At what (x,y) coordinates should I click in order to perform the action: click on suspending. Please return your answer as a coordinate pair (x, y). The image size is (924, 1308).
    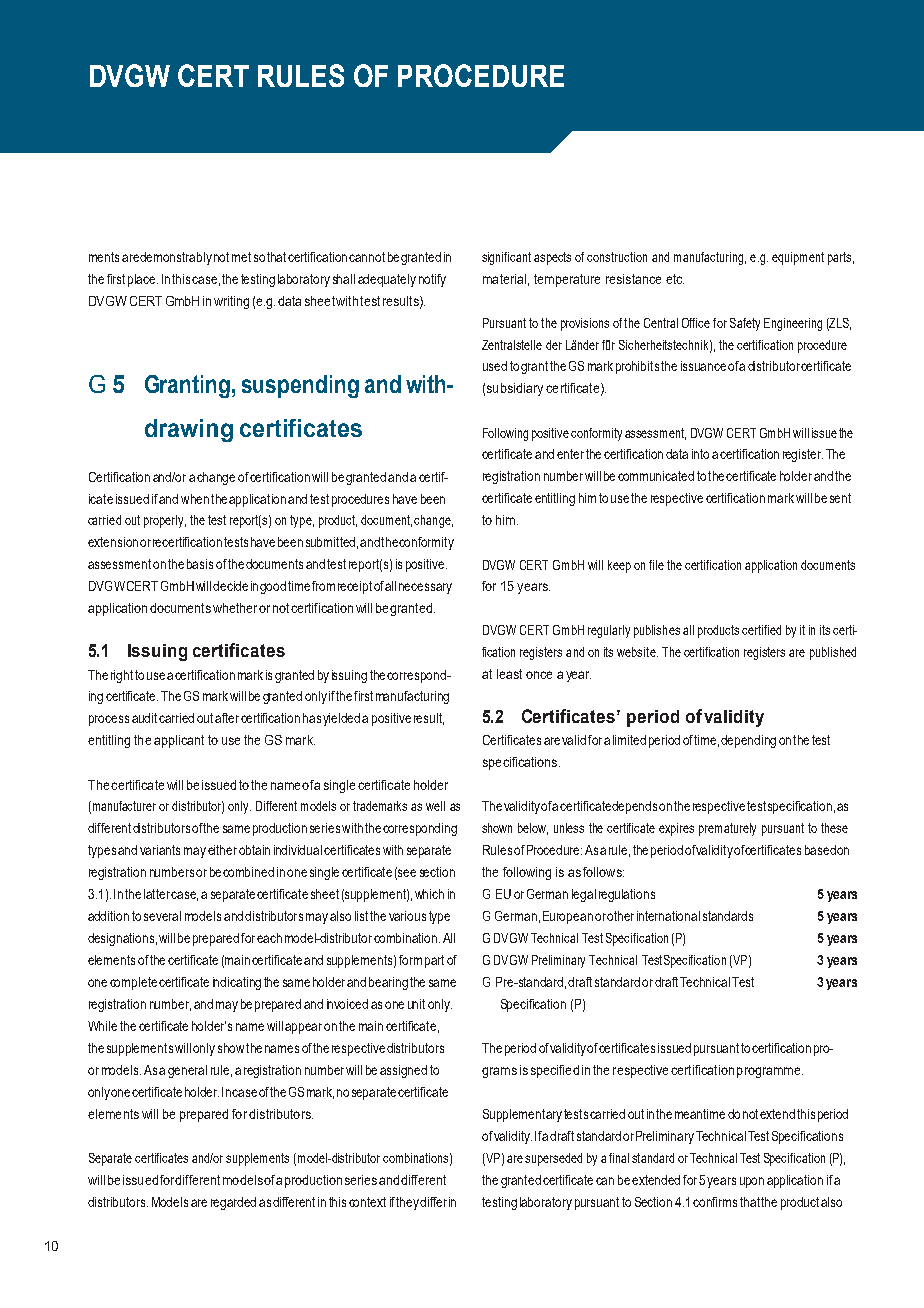
    Looking at the image, I should click on (300, 386).
